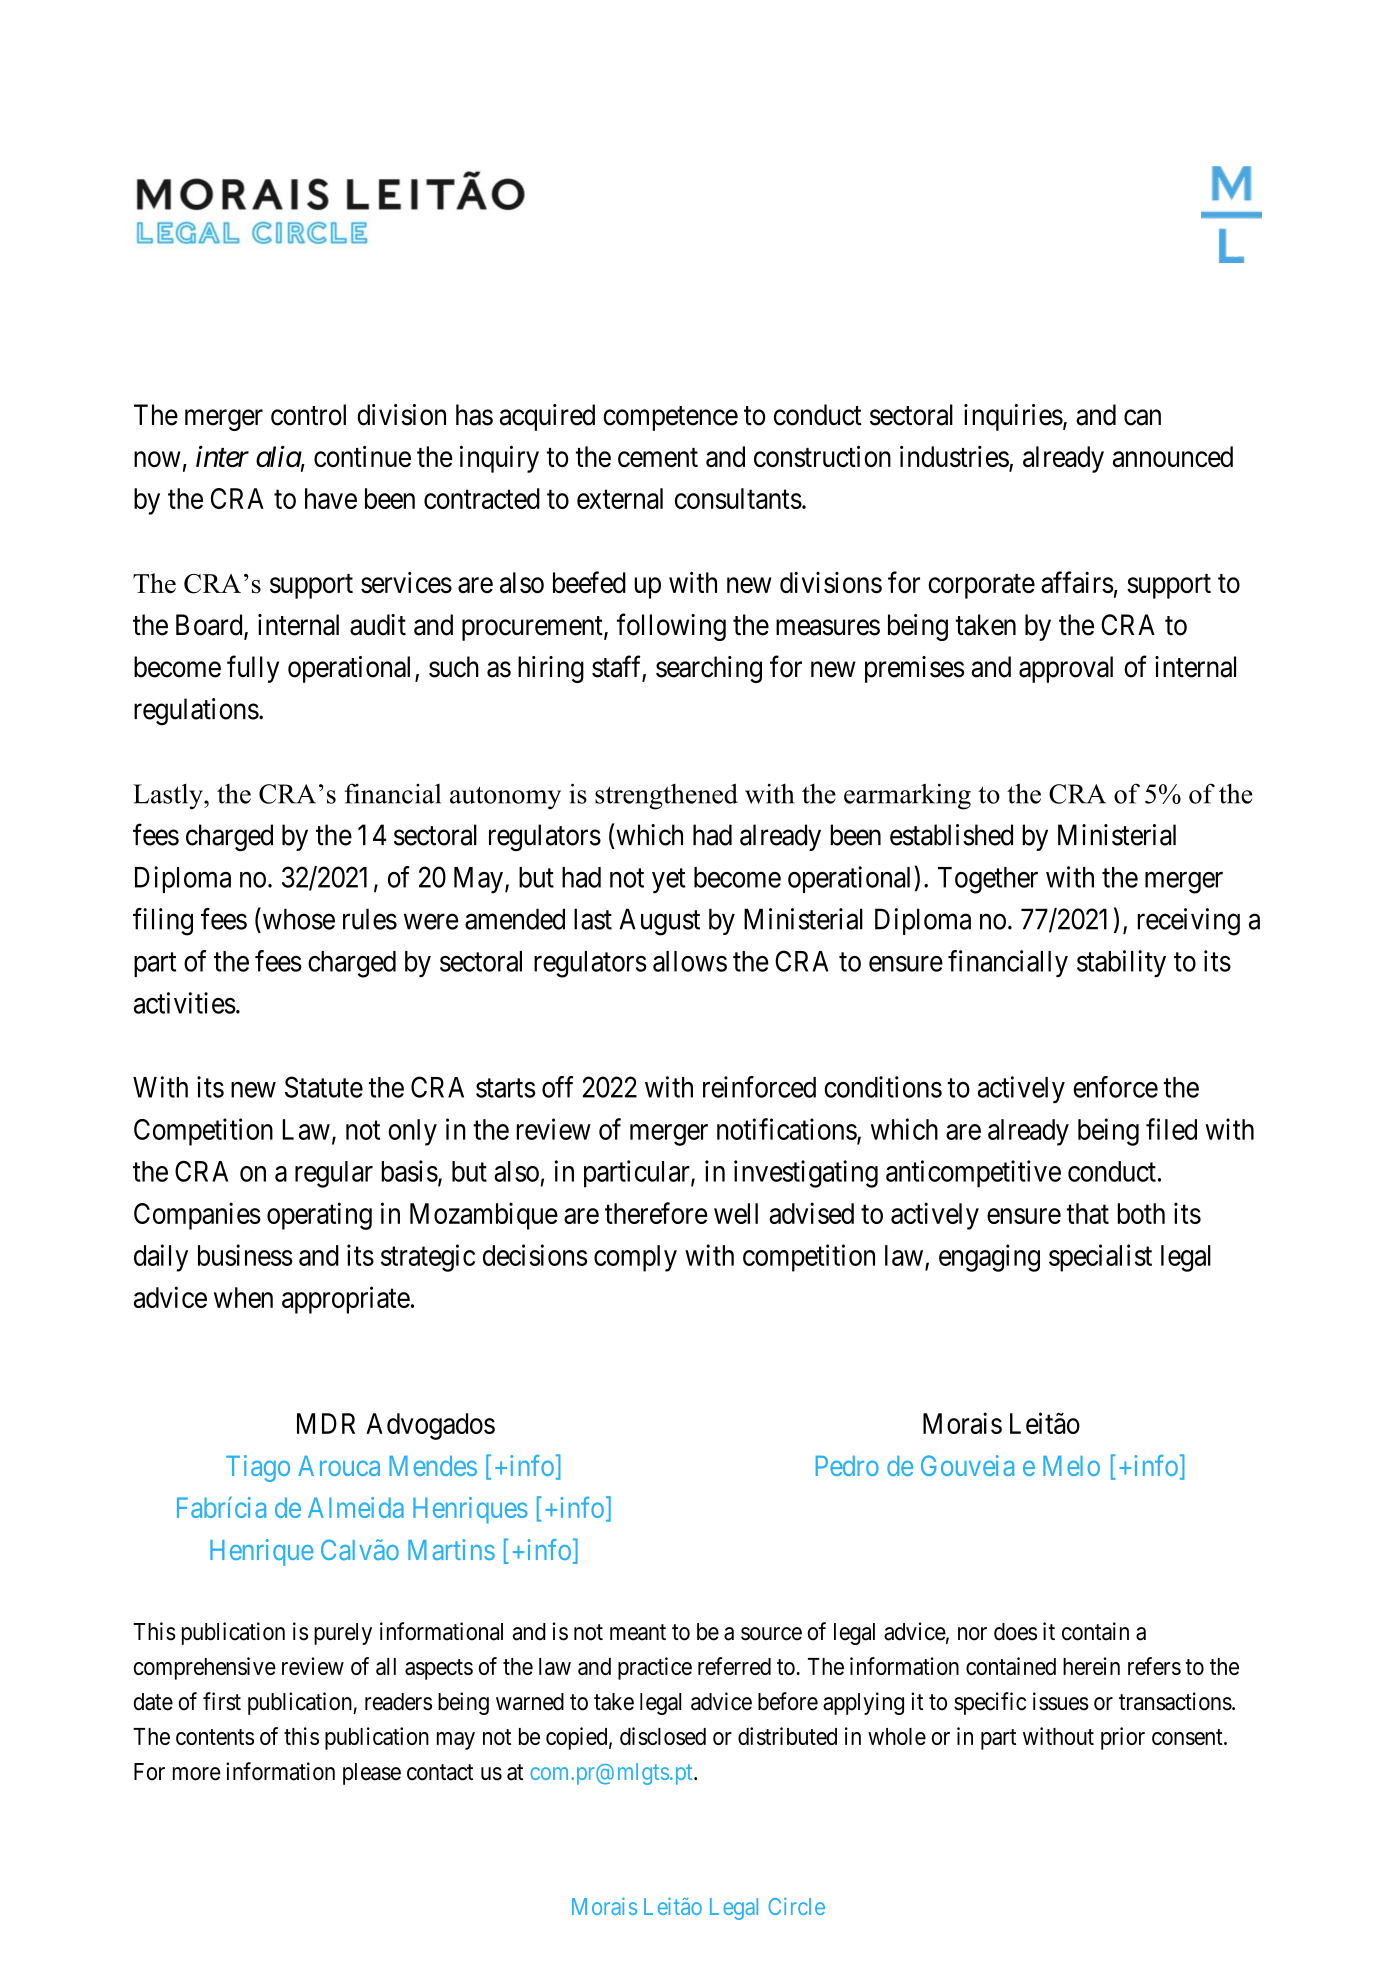 The height and width of the image is (1973, 1395). I want to click on control, so click(308, 415).
